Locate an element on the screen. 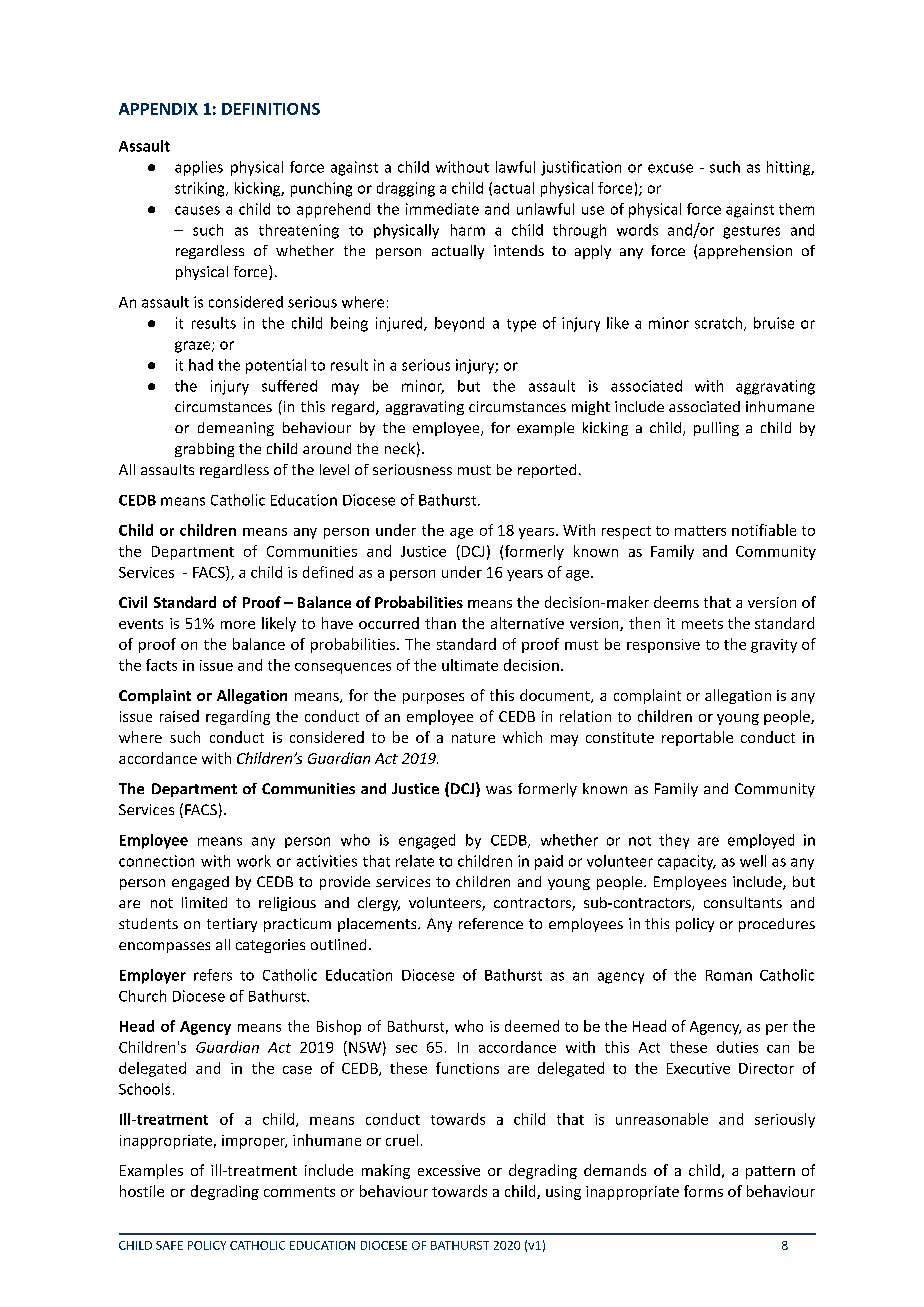  excuse is located at coordinates (670, 168).
